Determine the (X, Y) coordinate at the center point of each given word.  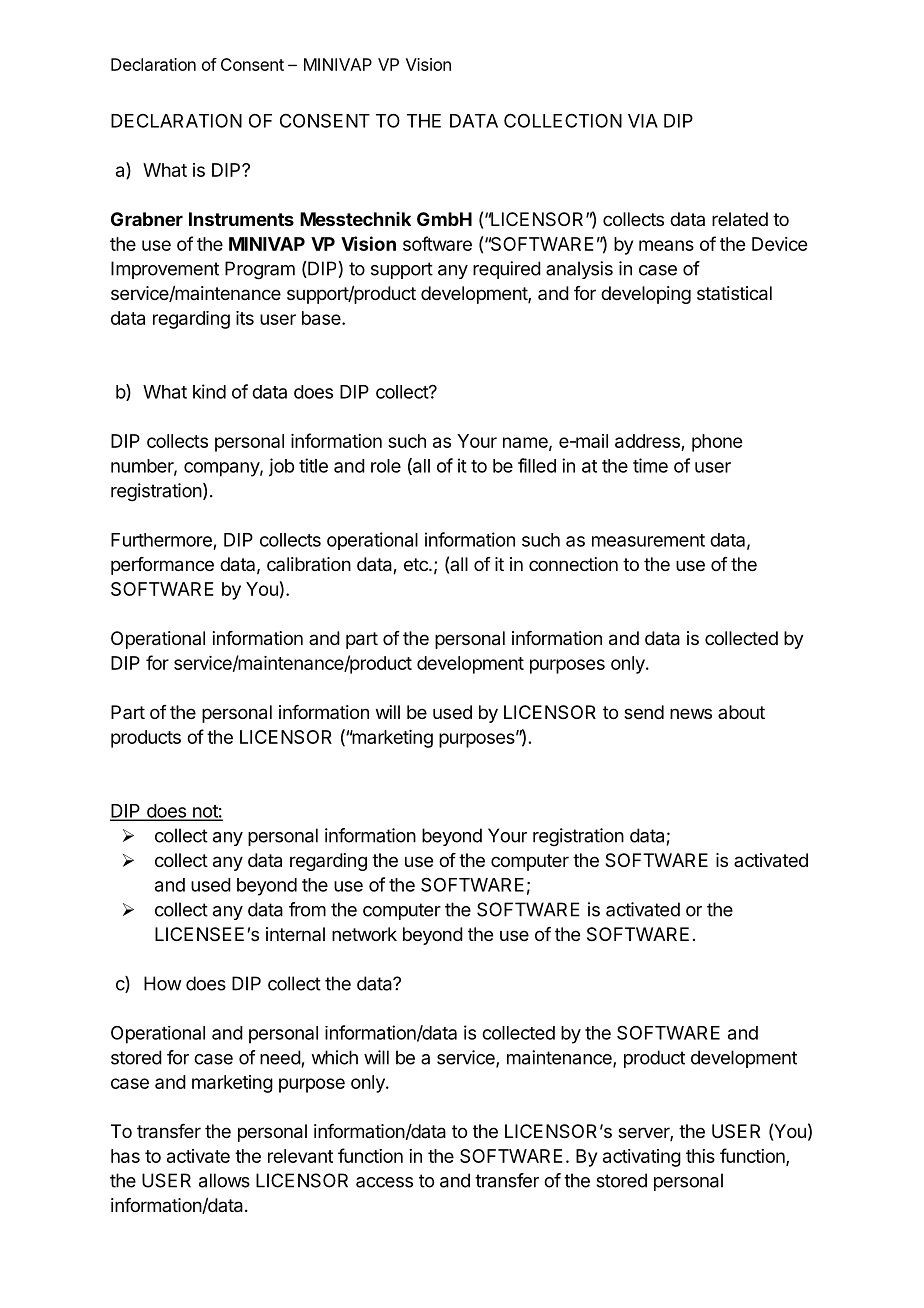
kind (209, 391)
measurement (648, 540)
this (700, 1156)
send (644, 712)
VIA (643, 121)
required (507, 270)
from (307, 909)
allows (224, 1180)
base (322, 318)
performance (162, 566)
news (691, 713)
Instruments (241, 219)
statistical (734, 293)
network (364, 934)
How (163, 983)
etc (417, 564)
